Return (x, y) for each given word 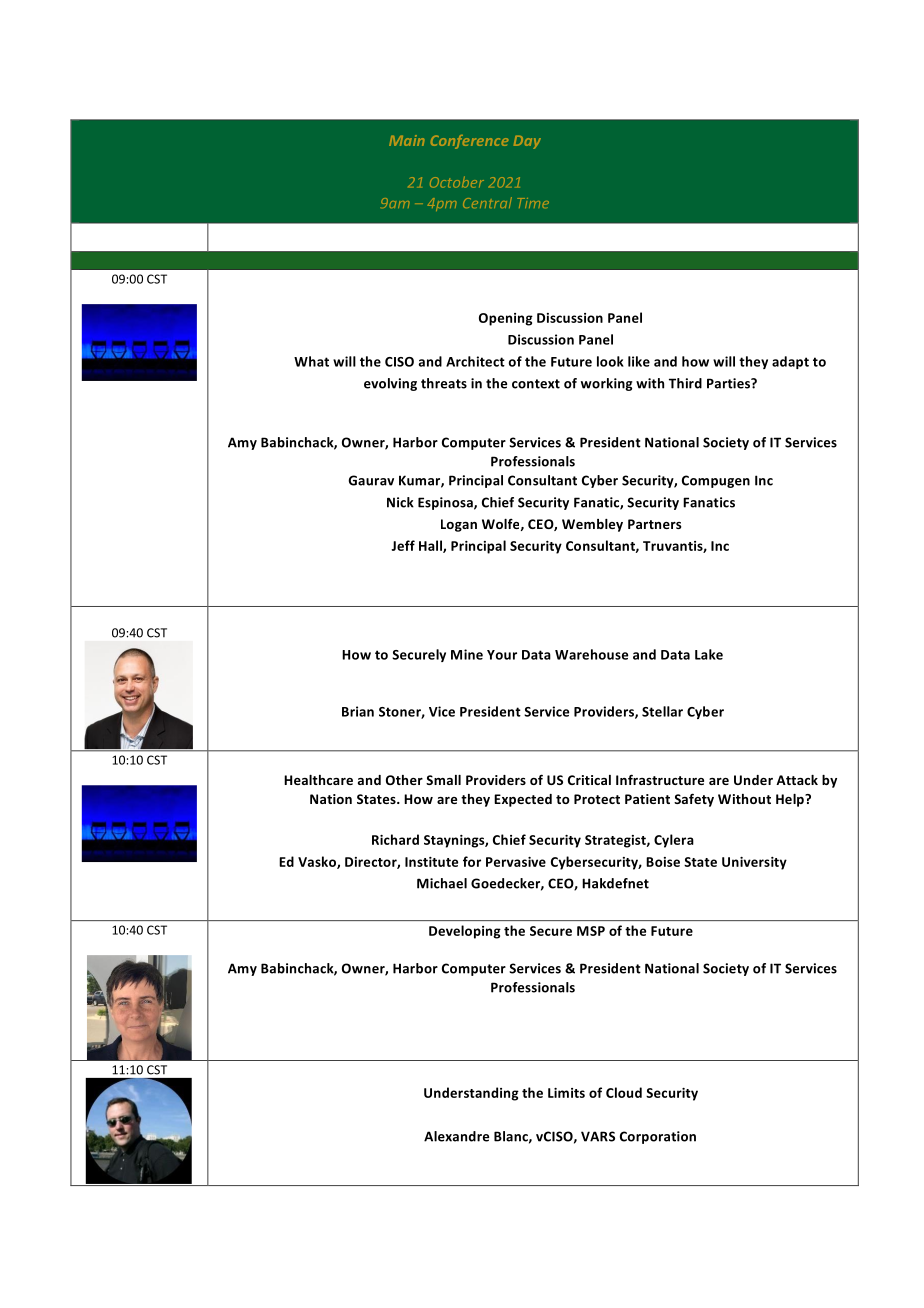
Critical (589, 780)
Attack (797, 780)
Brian (358, 711)
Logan (459, 525)
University (754, 863)
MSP (591, 931)
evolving (390, 384)
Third (685, 383)
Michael (442, 883)
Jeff (403, 545)
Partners (654, 524)
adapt (790, 362)
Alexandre (456, 1136)
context (536, 384)
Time (533, 203)
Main (407, 140)
